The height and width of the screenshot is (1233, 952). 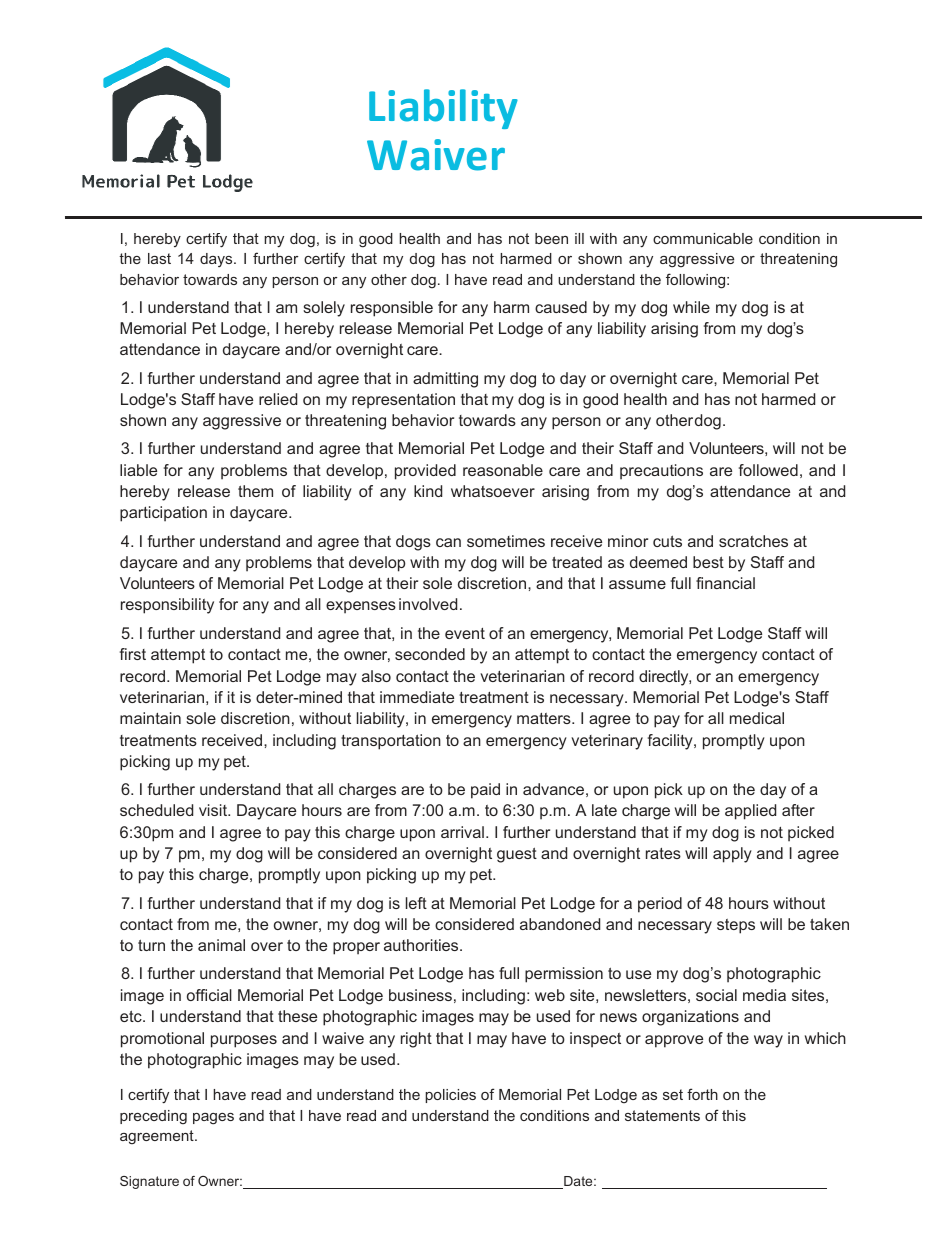 What do you see at coordinates (217, 260) in the screenshot?
I see `days` at bounding box center [217, 260].
